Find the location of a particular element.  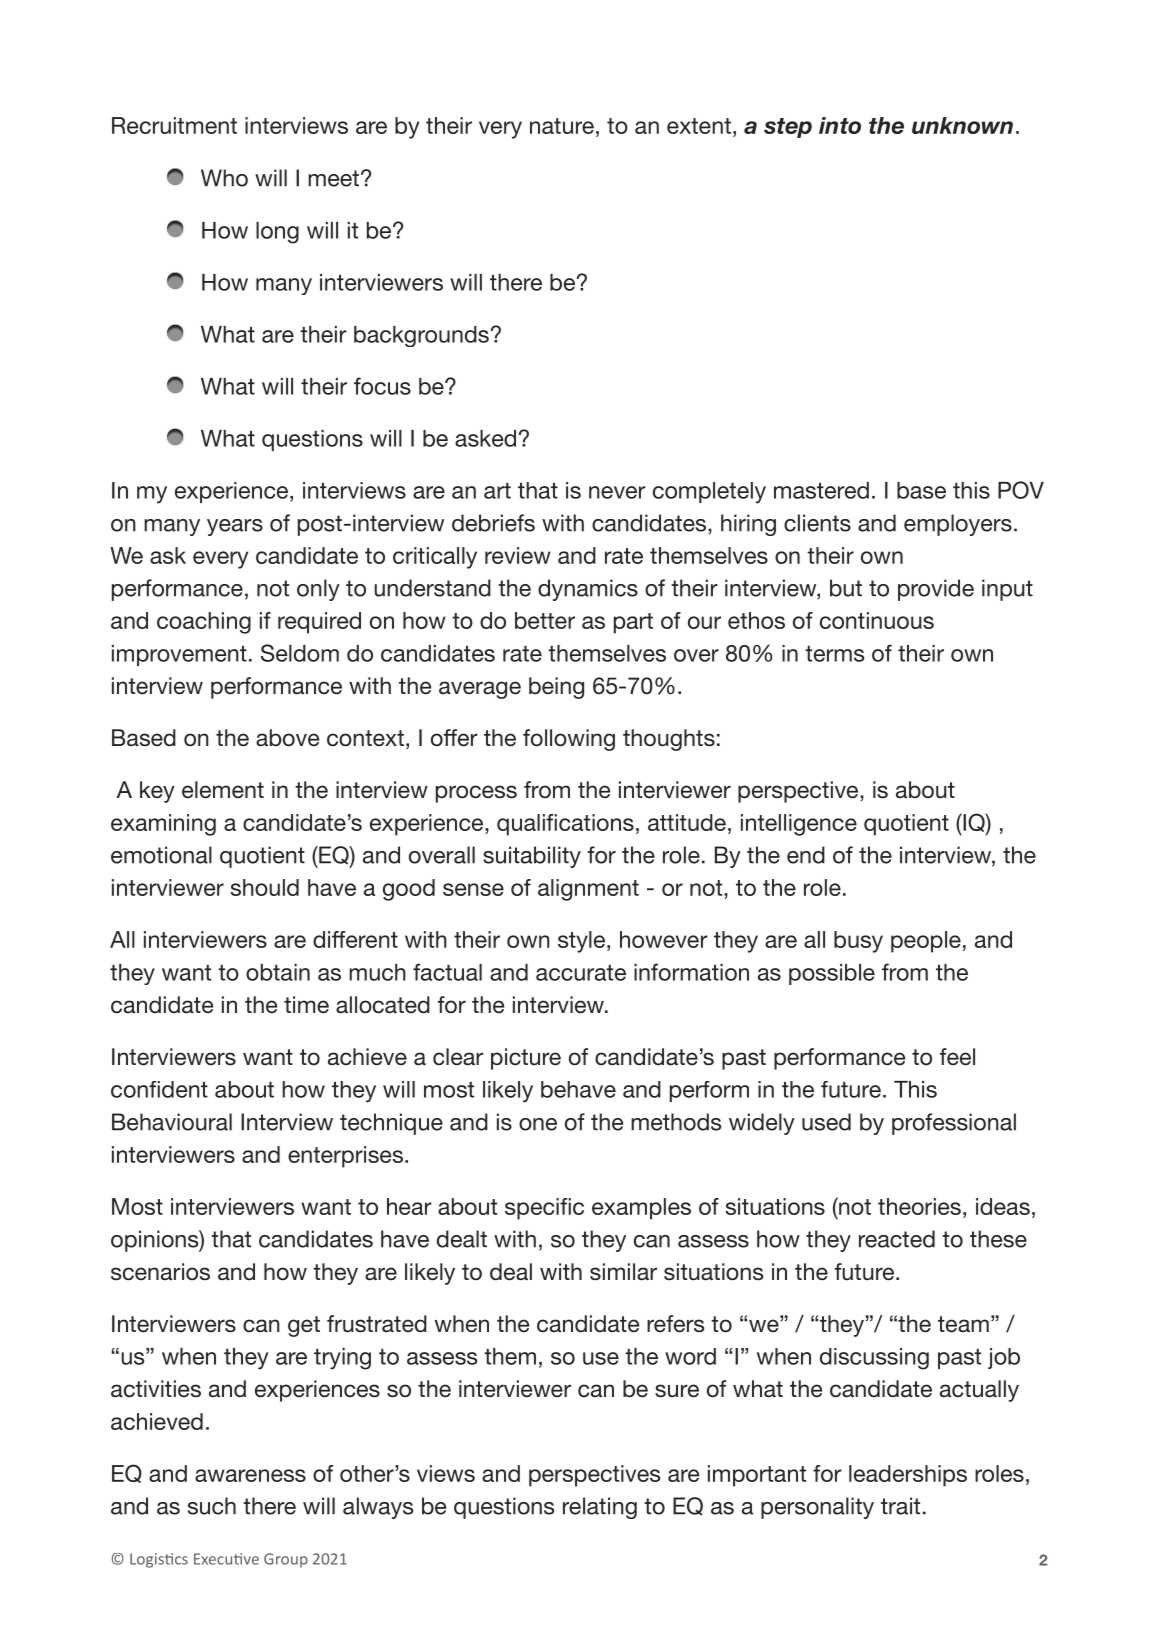

such is located at coordinates (212, 1506).
